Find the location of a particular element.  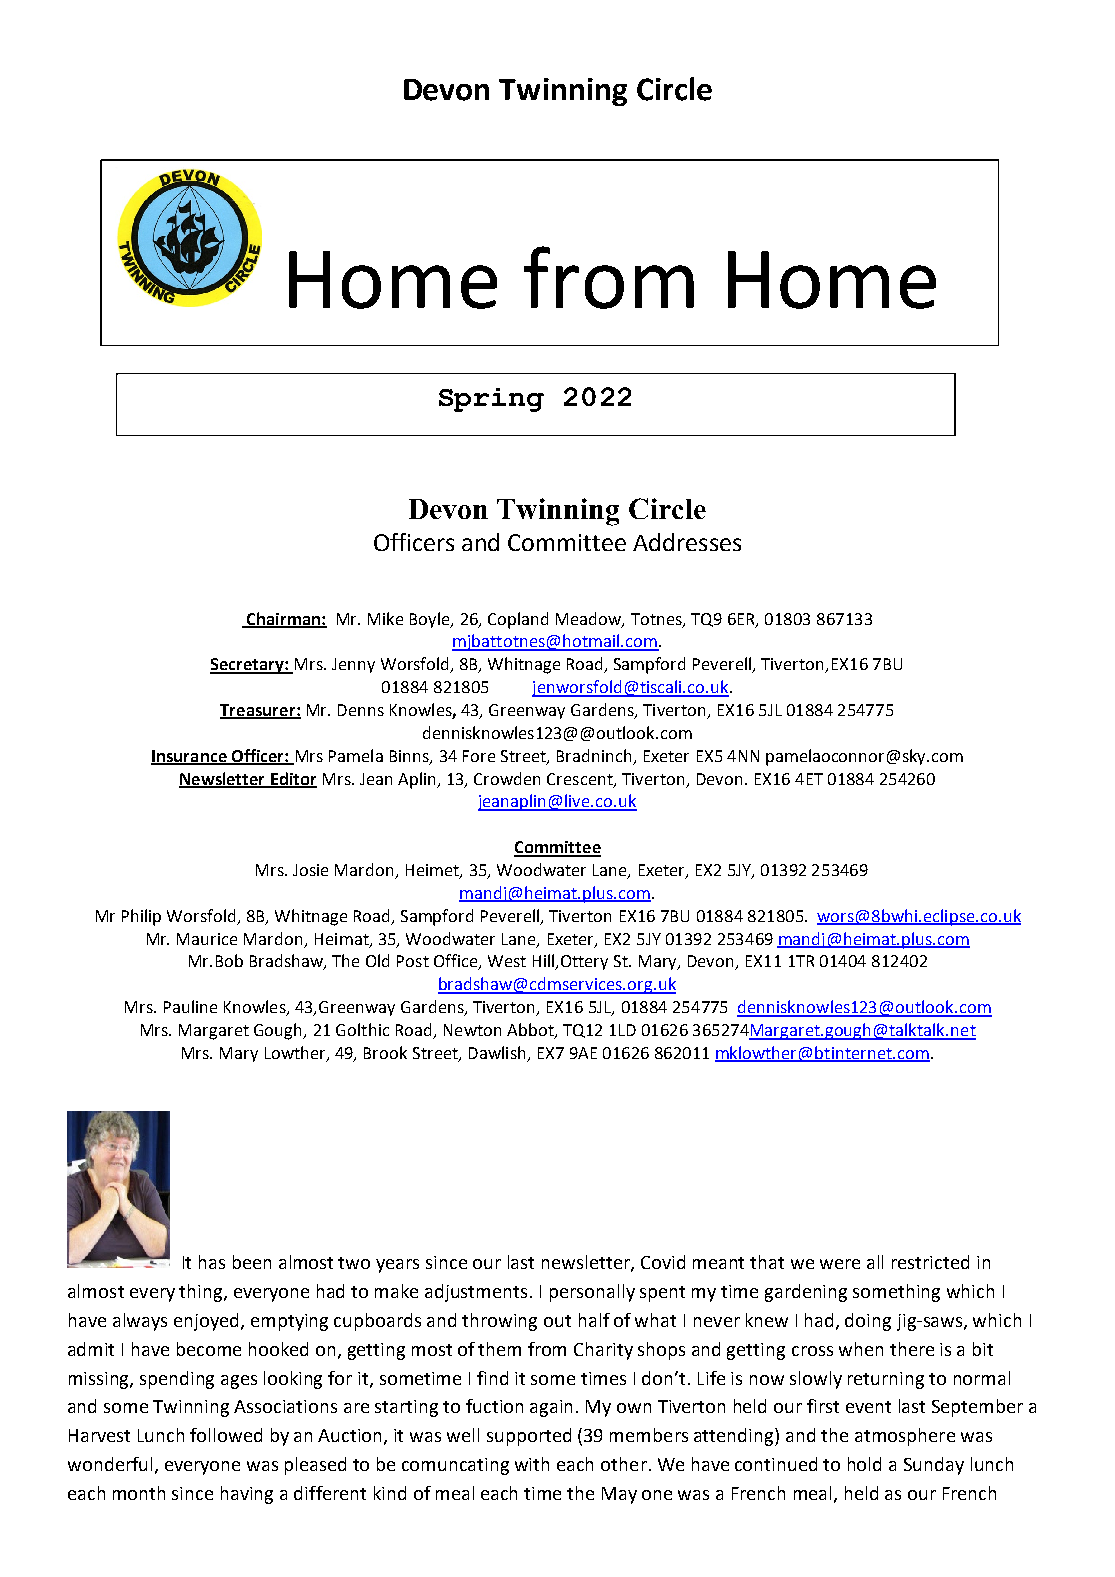

Copland is located at coordinates (518, 620).
